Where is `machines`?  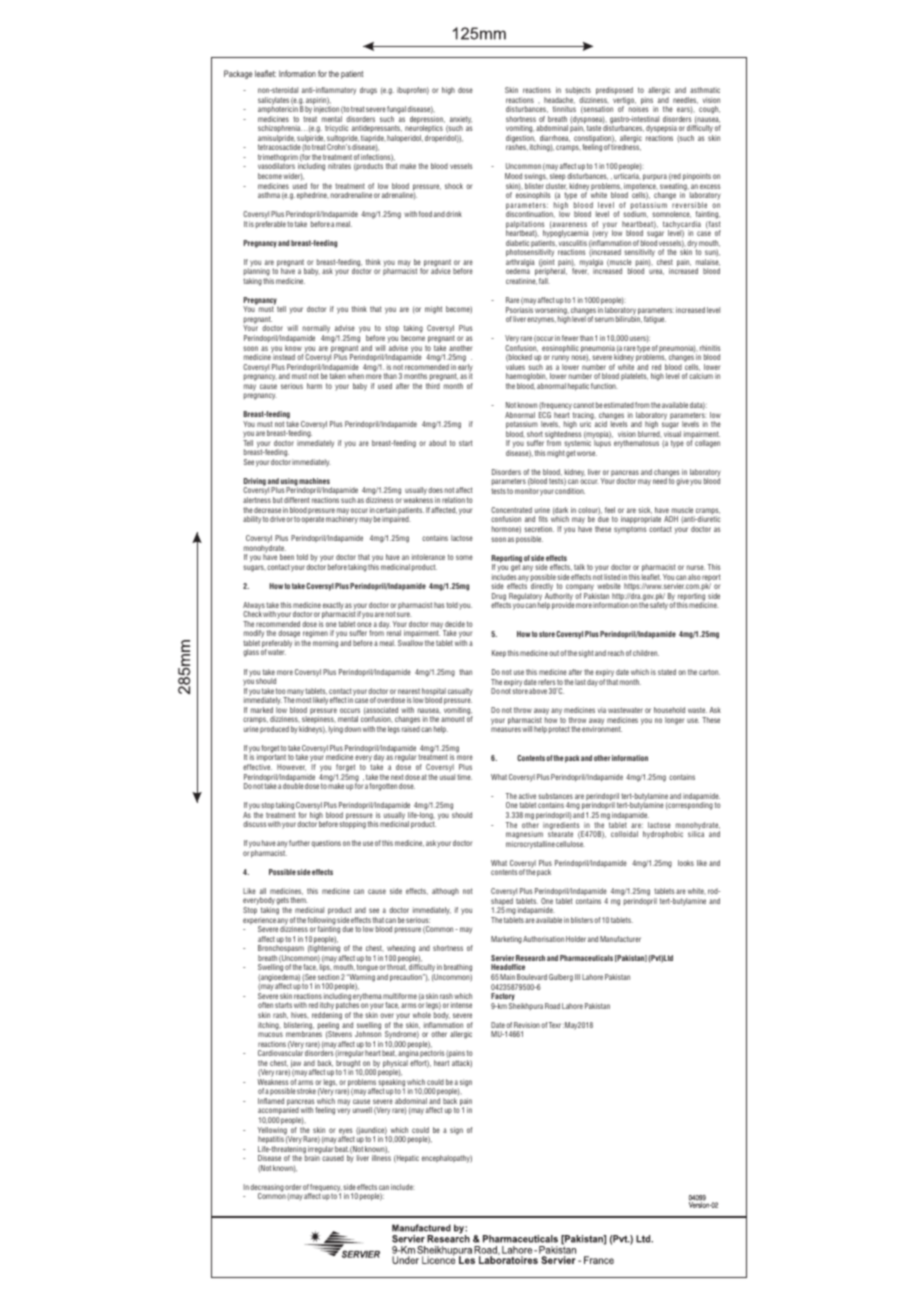
machines is located at coordinates (314, 481).
